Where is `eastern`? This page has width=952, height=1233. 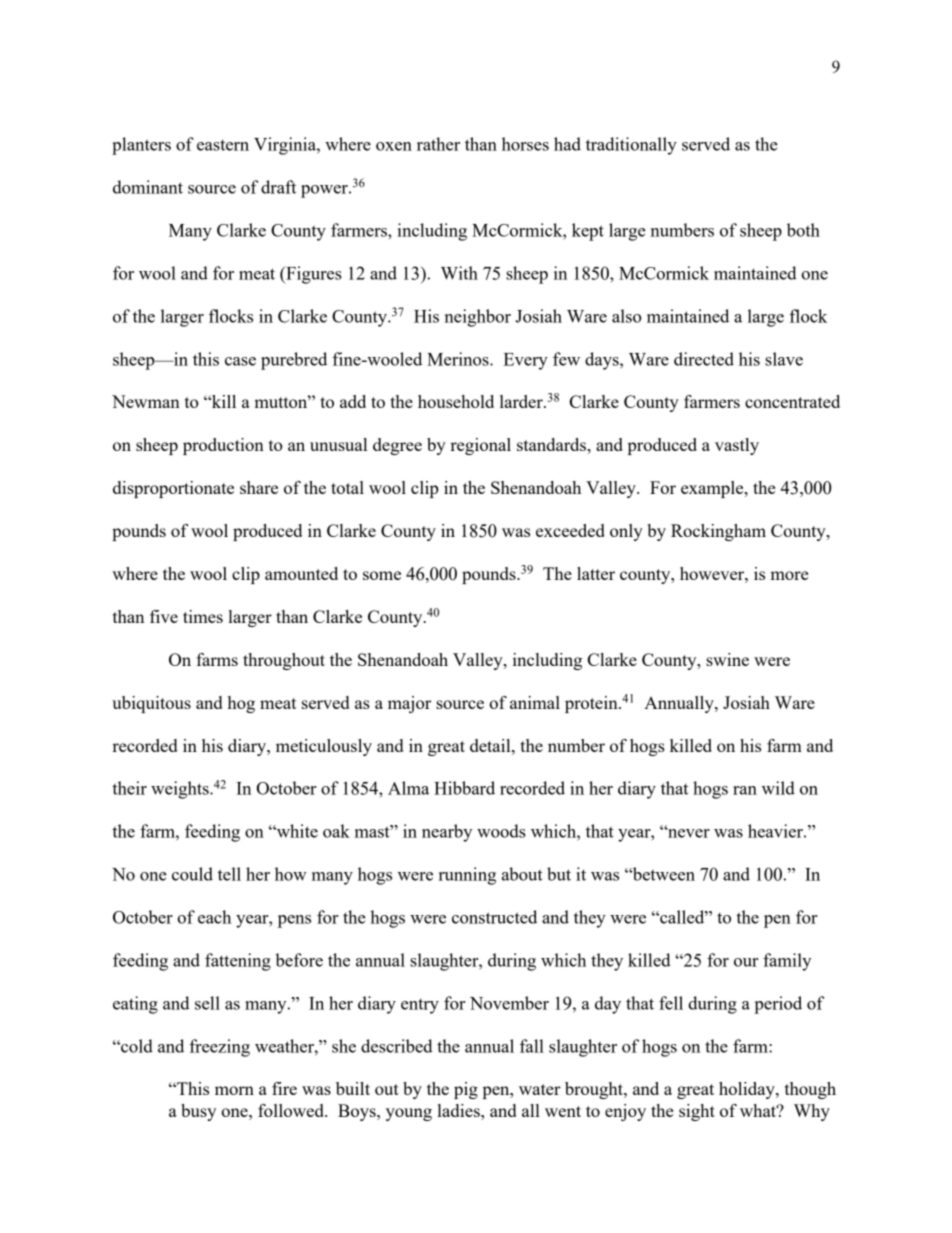 eastern is located at coordinates (223, 145).
